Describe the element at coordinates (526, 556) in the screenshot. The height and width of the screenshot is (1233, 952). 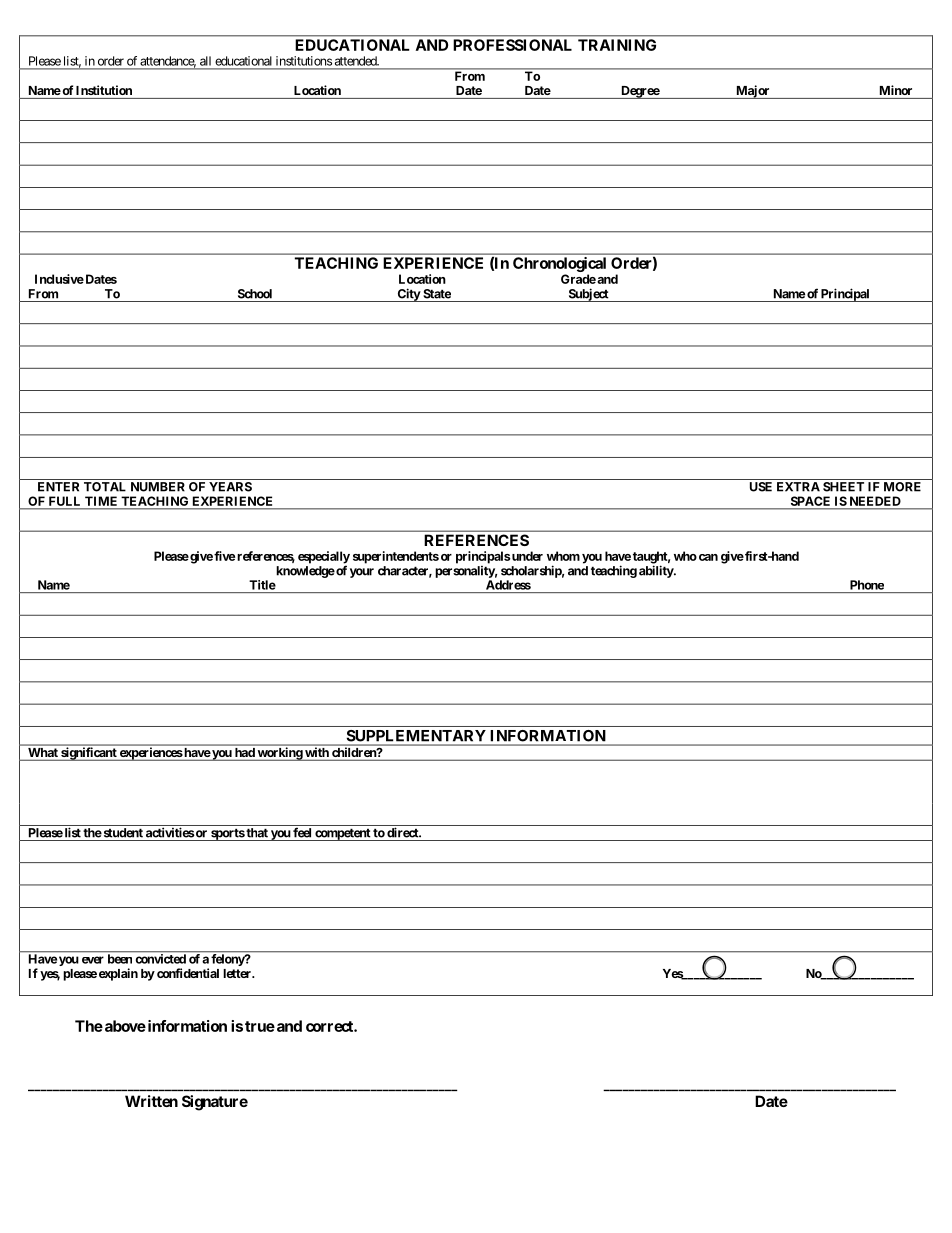
I see `under` at that location.
